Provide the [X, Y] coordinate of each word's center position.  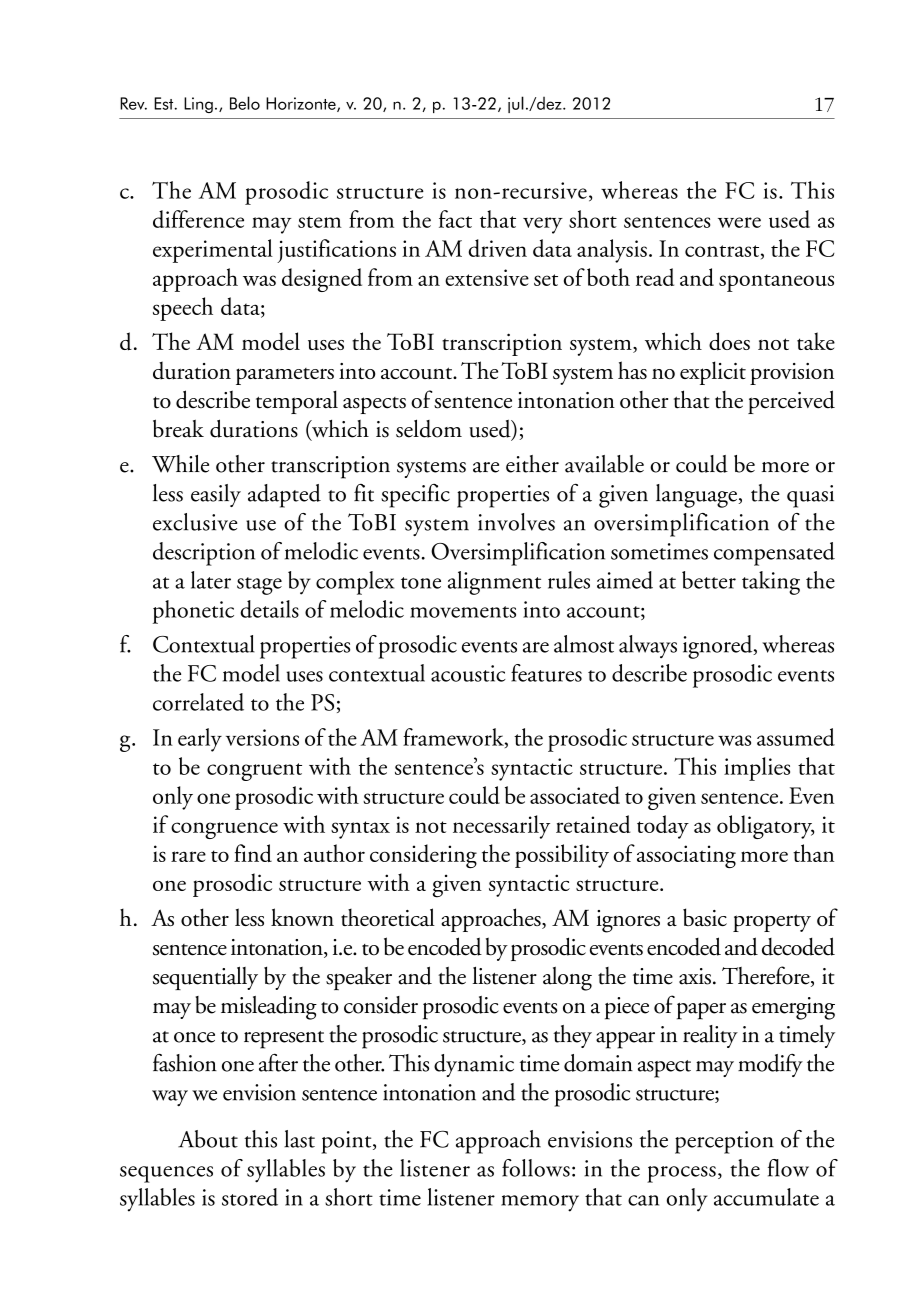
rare [188, 856]
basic [705, 917]
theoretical [388, 917]
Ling [198, 105]
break [178, 428]
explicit [713, 373]
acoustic [468, 673]
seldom [429, 428]
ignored [719, 647]
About [208, 1139]
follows [536, 1168]
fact [455, 219]
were [739, 222]
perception [724, 1142]
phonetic [193, 612]
